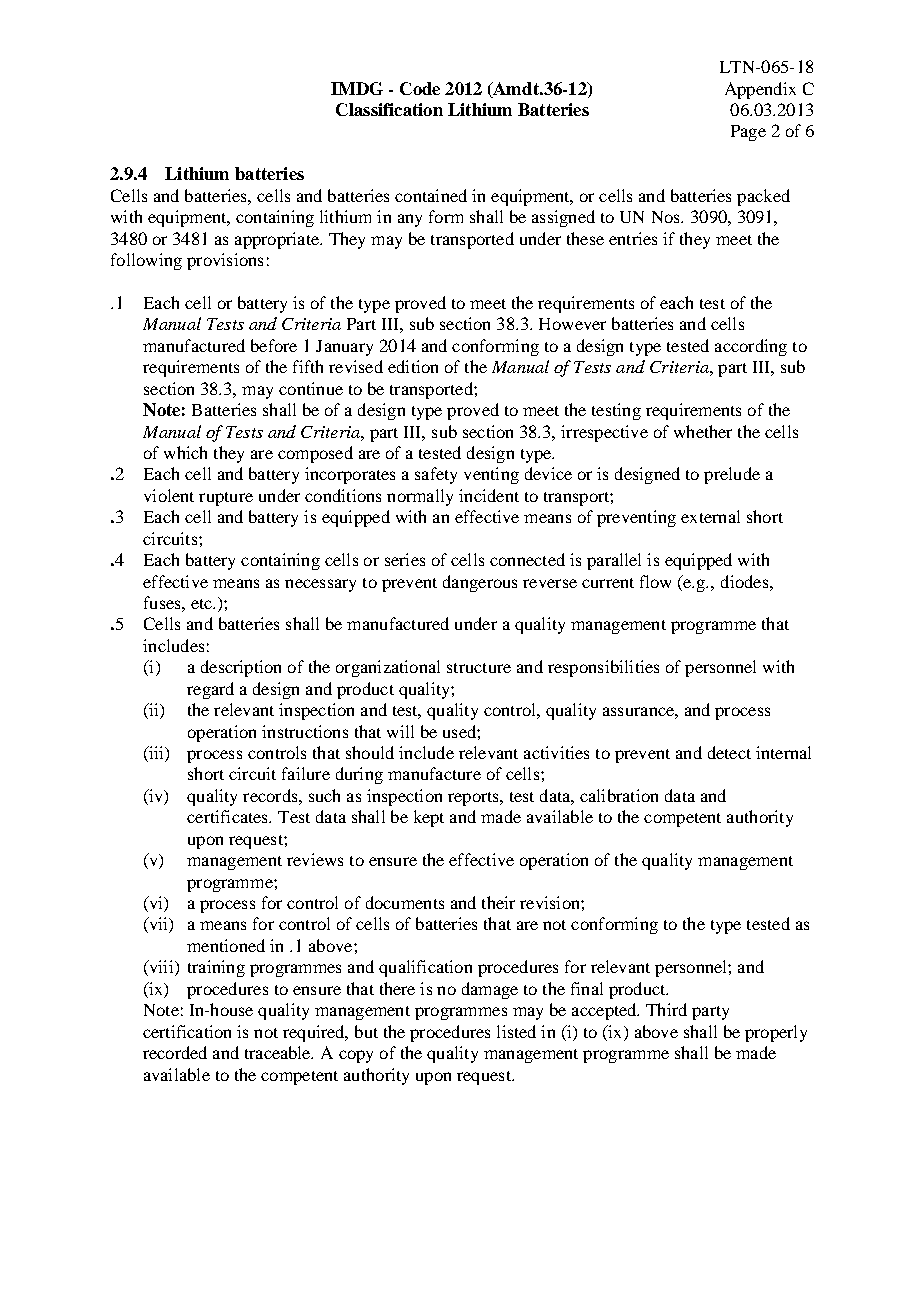 This screenshot has width=924, height=1308. Describe the element at coordinates (274, 345) in the screenshot. I see `before` at that location.
